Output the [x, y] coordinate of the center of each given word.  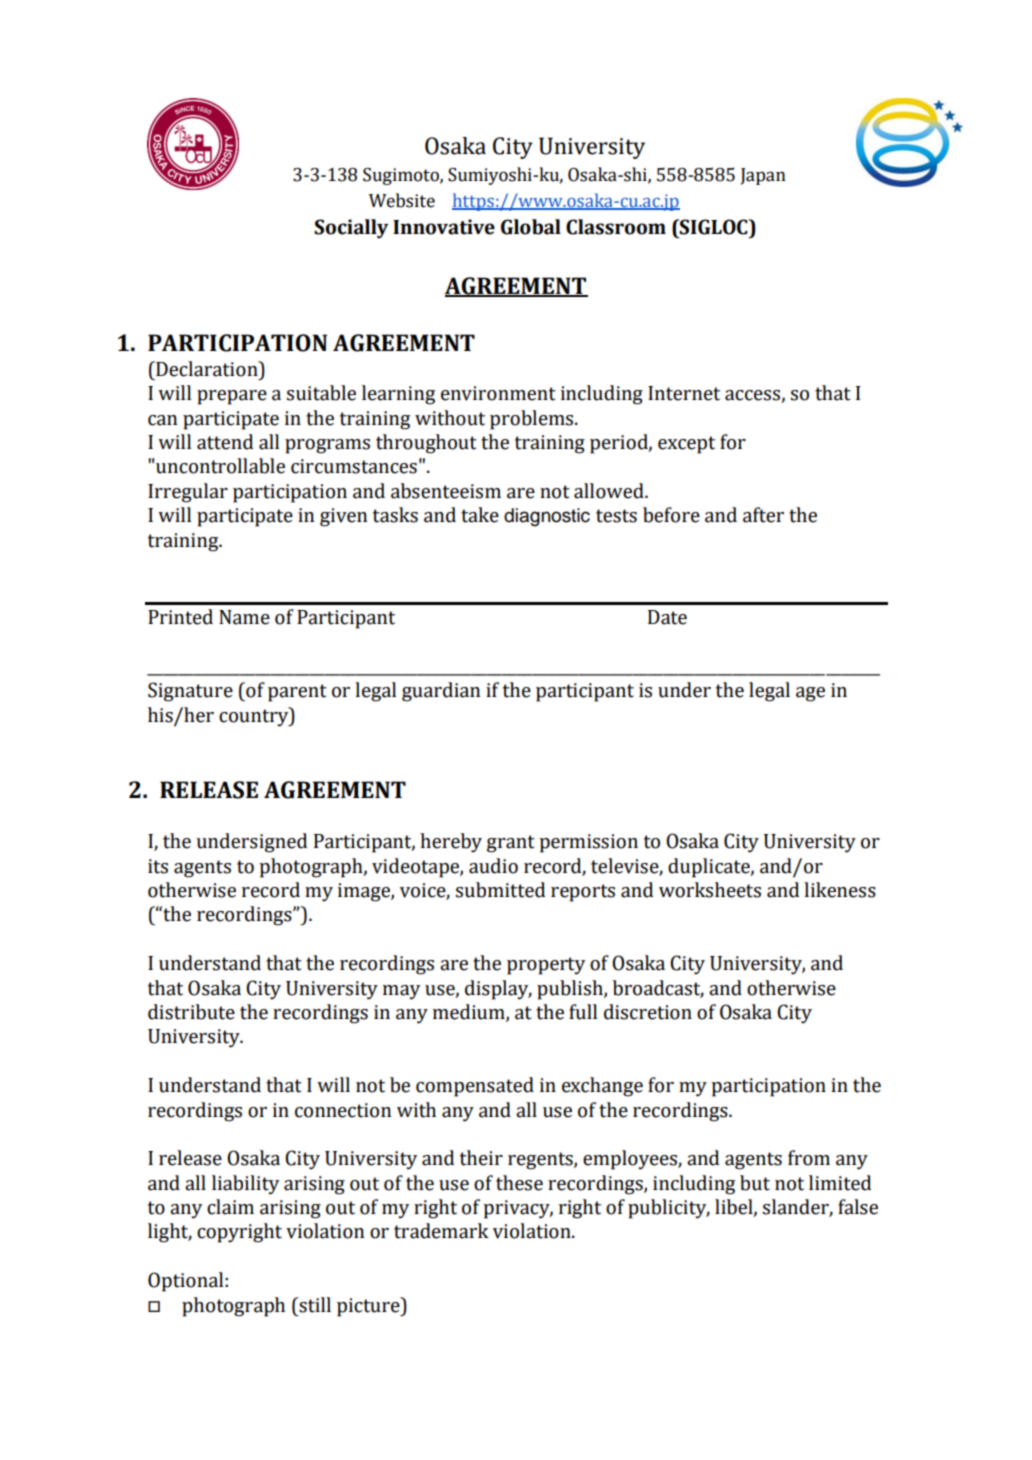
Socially [351, 229]
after [763, 515]
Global [531, 227]
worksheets [710, 890]
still [314, 1305]
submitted [500, 890]
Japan [763, 176]
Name [244, 617]
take [480, 515]
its [158, 866]
